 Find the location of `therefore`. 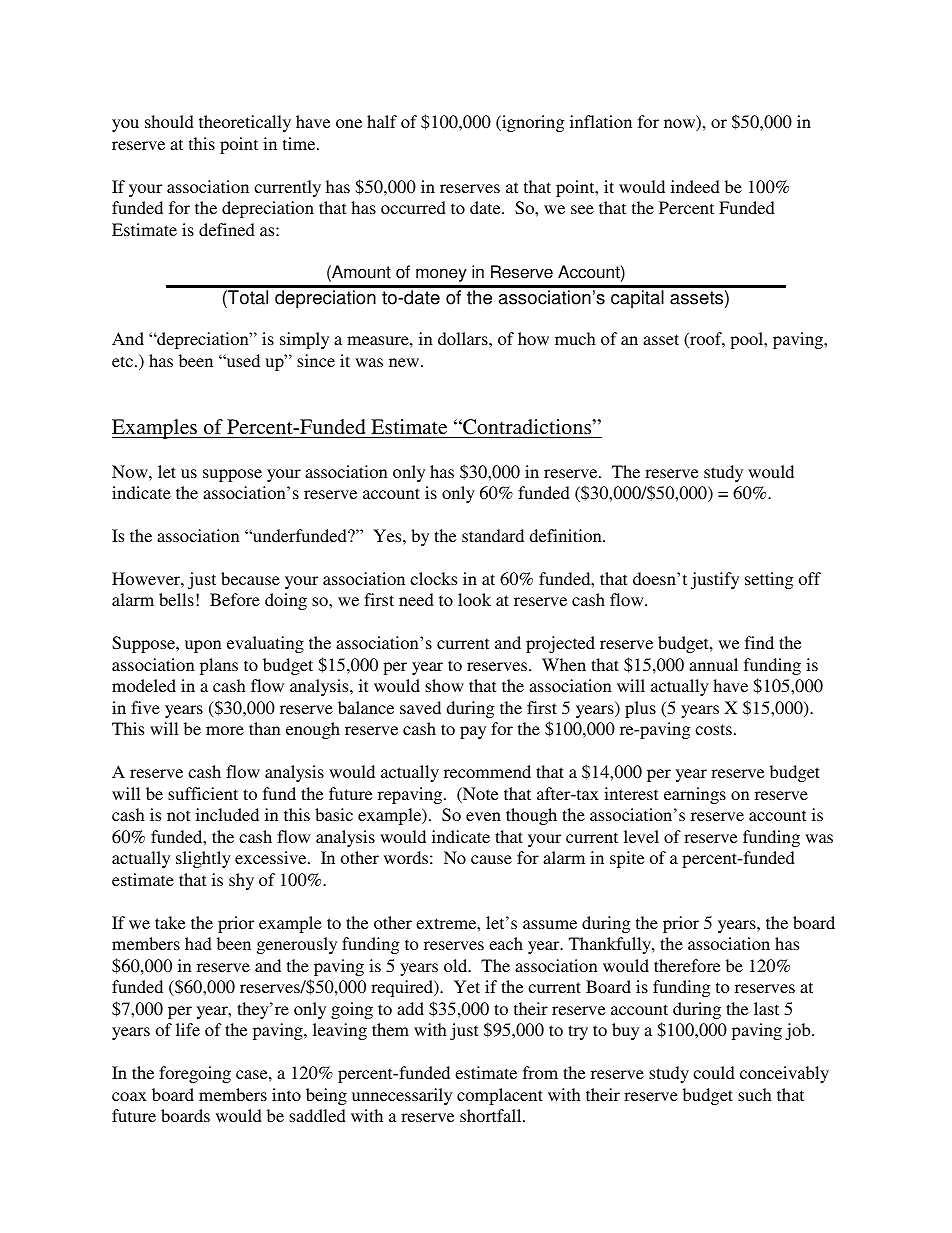

therefore is located at coordinates (687, 965).
